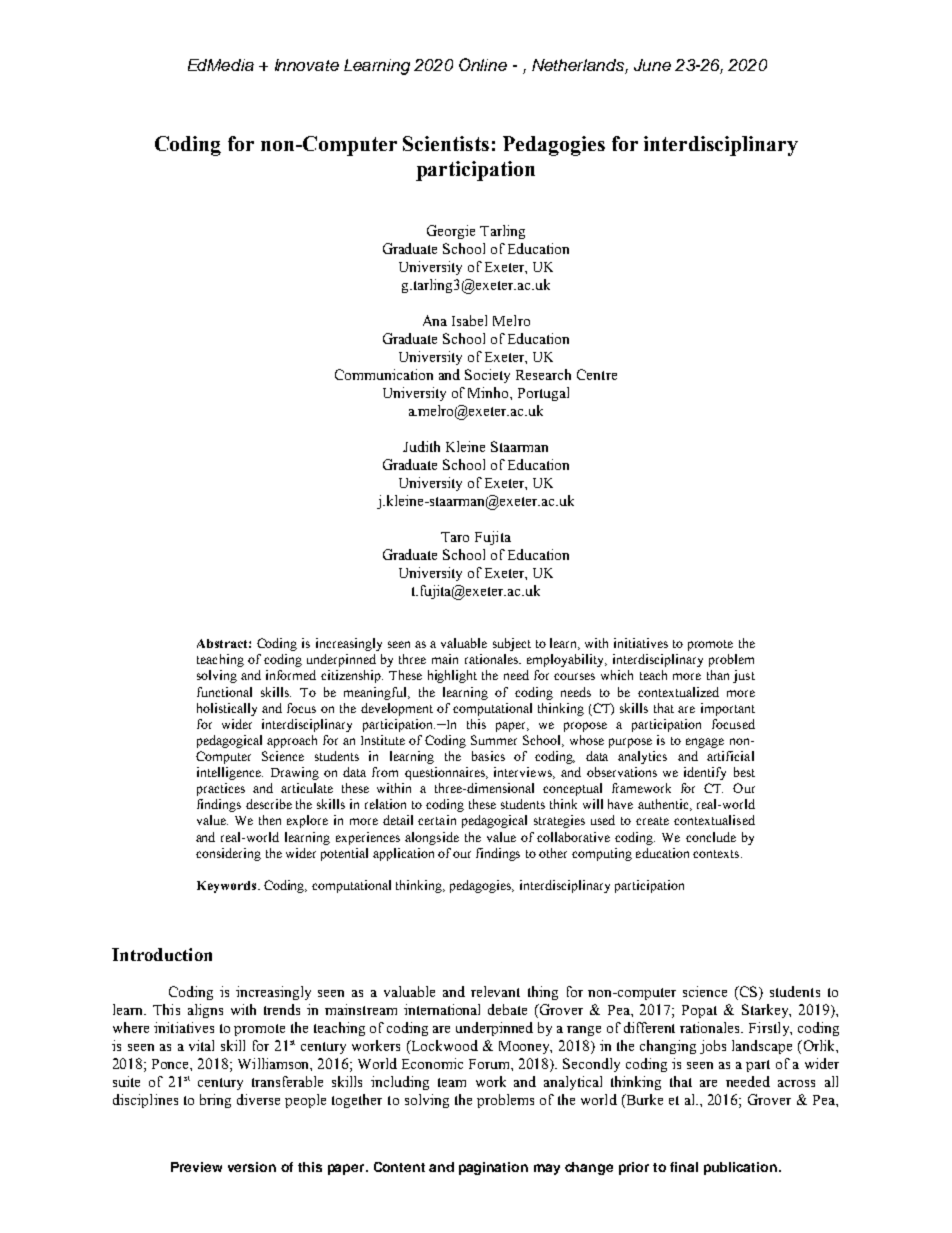  What do you see at coordinates (512, 644) in the screenshot?
I see `subject` at bounding box center [512, 644].
